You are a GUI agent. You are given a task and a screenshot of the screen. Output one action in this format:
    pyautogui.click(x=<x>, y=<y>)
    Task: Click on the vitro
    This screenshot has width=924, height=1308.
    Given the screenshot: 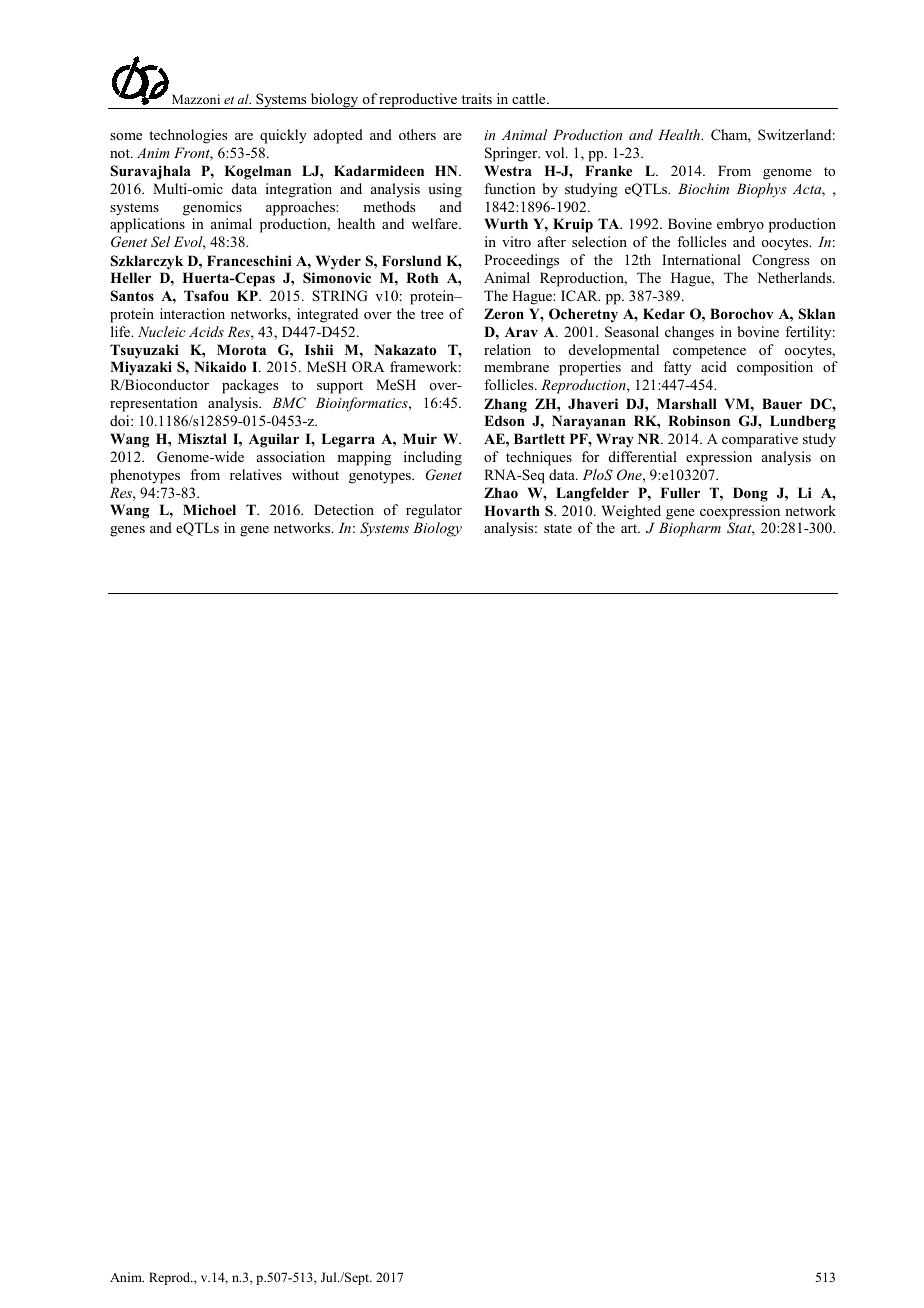 What is the action you would take?
    pyautogui.click(x=516, y=241)
